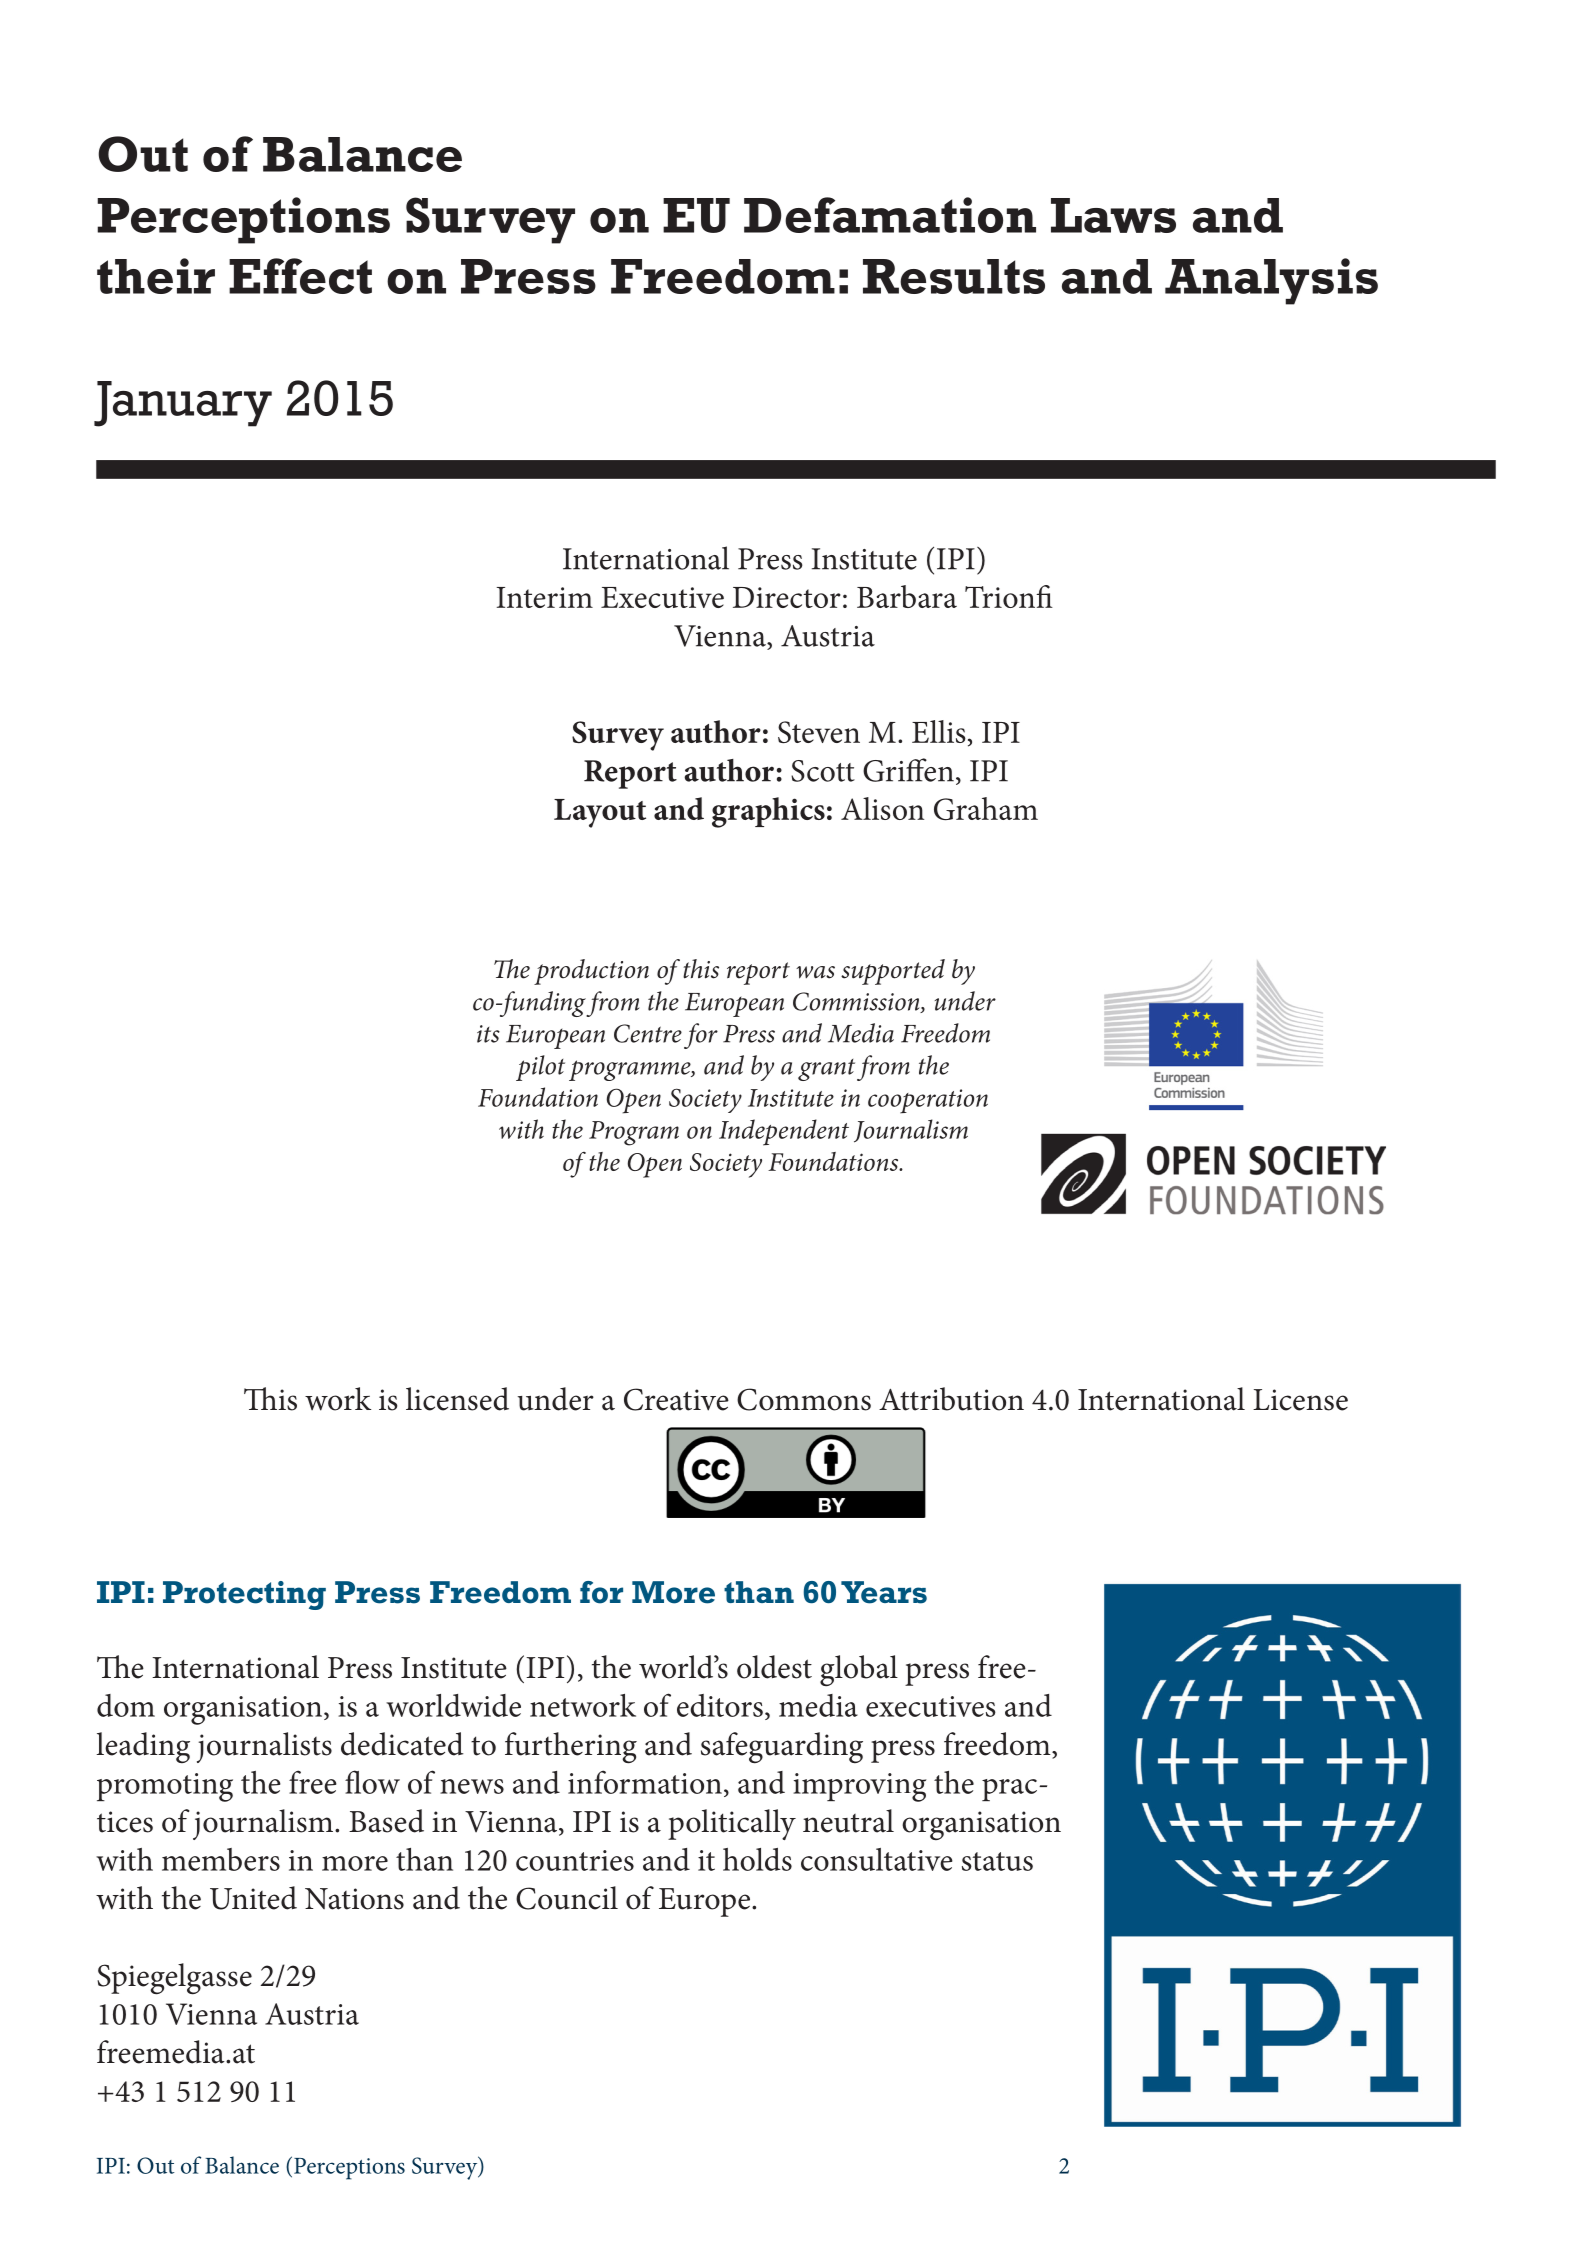  I want to click on its, so click(488, 1034).
